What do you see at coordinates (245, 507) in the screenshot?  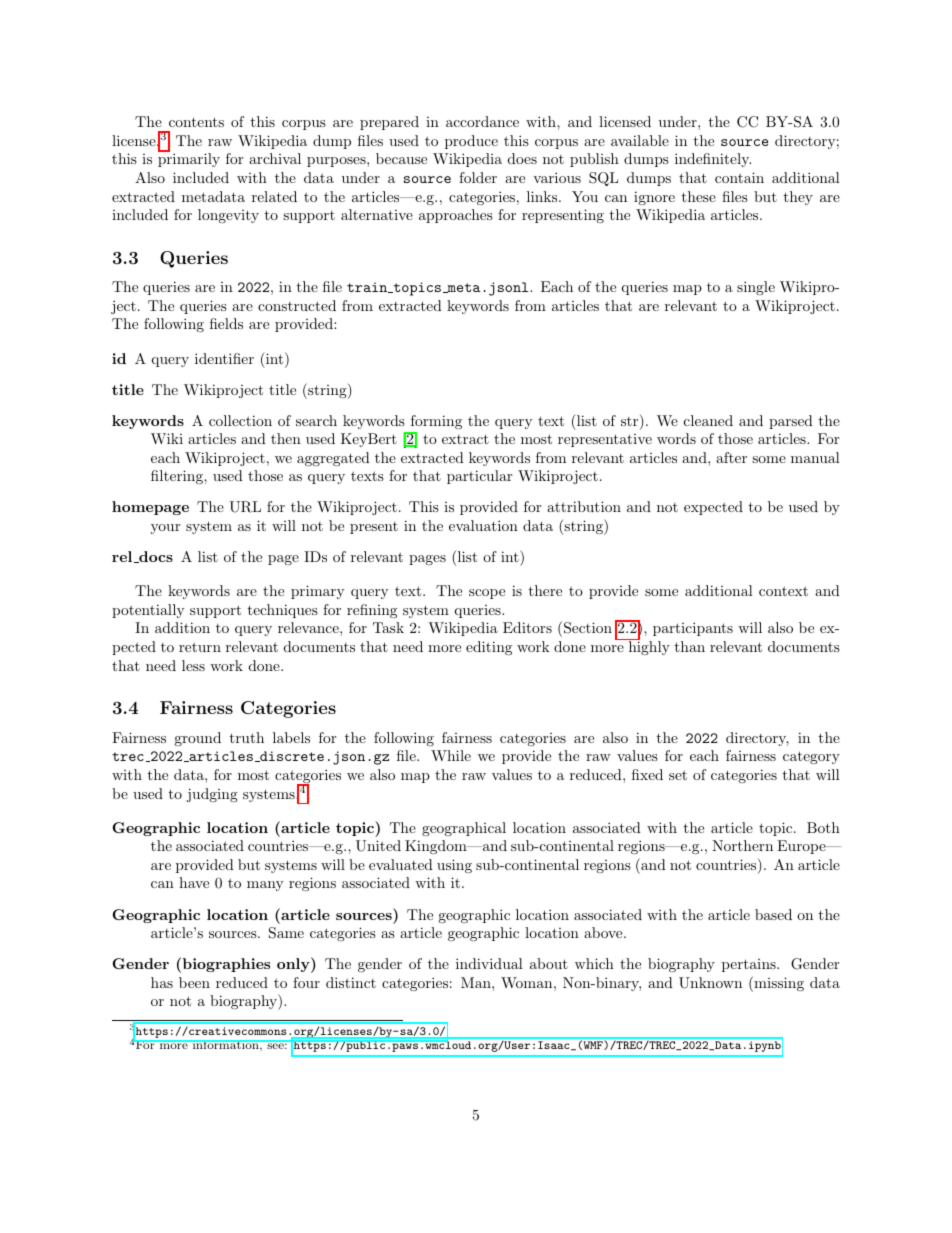 I see `URL` at bounding box center [245, 507].
